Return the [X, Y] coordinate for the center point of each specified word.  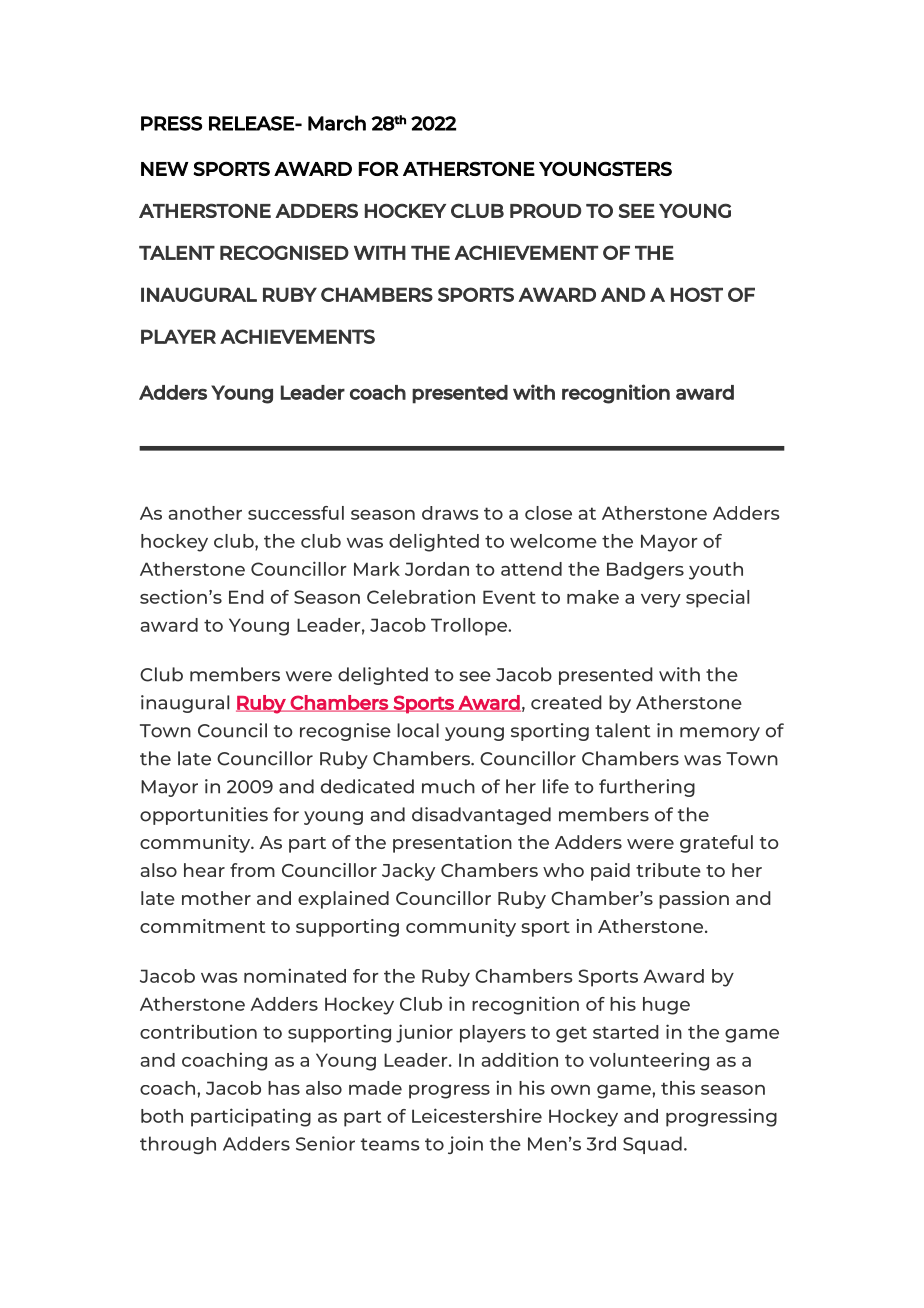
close [548, 513]
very [661, 601]
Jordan [437, 569]
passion [694, 900]
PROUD [545, 210]
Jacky [408, 872]
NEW [165, 169]
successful [296, 513]
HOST [697, 294]
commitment [203, 926]
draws [450, 513]
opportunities [204, 816]
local [418, 730]
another [205, 513]
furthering [647, 788]
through [178, 1145]
